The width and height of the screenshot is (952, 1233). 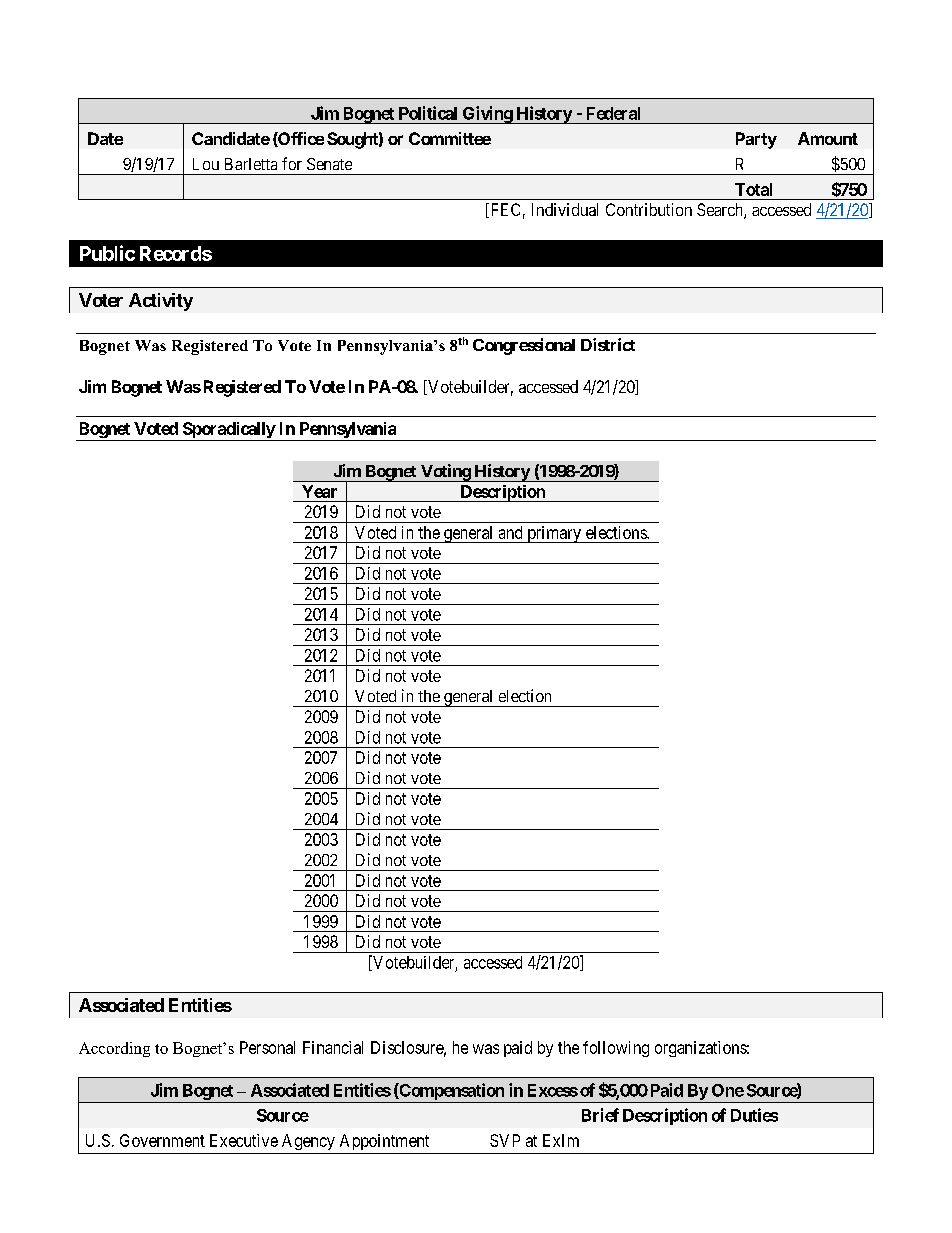 What do you see at coordinates (333, 1047) in the screenshot?
I see `Financial` at bounding box center [333, 1047].
